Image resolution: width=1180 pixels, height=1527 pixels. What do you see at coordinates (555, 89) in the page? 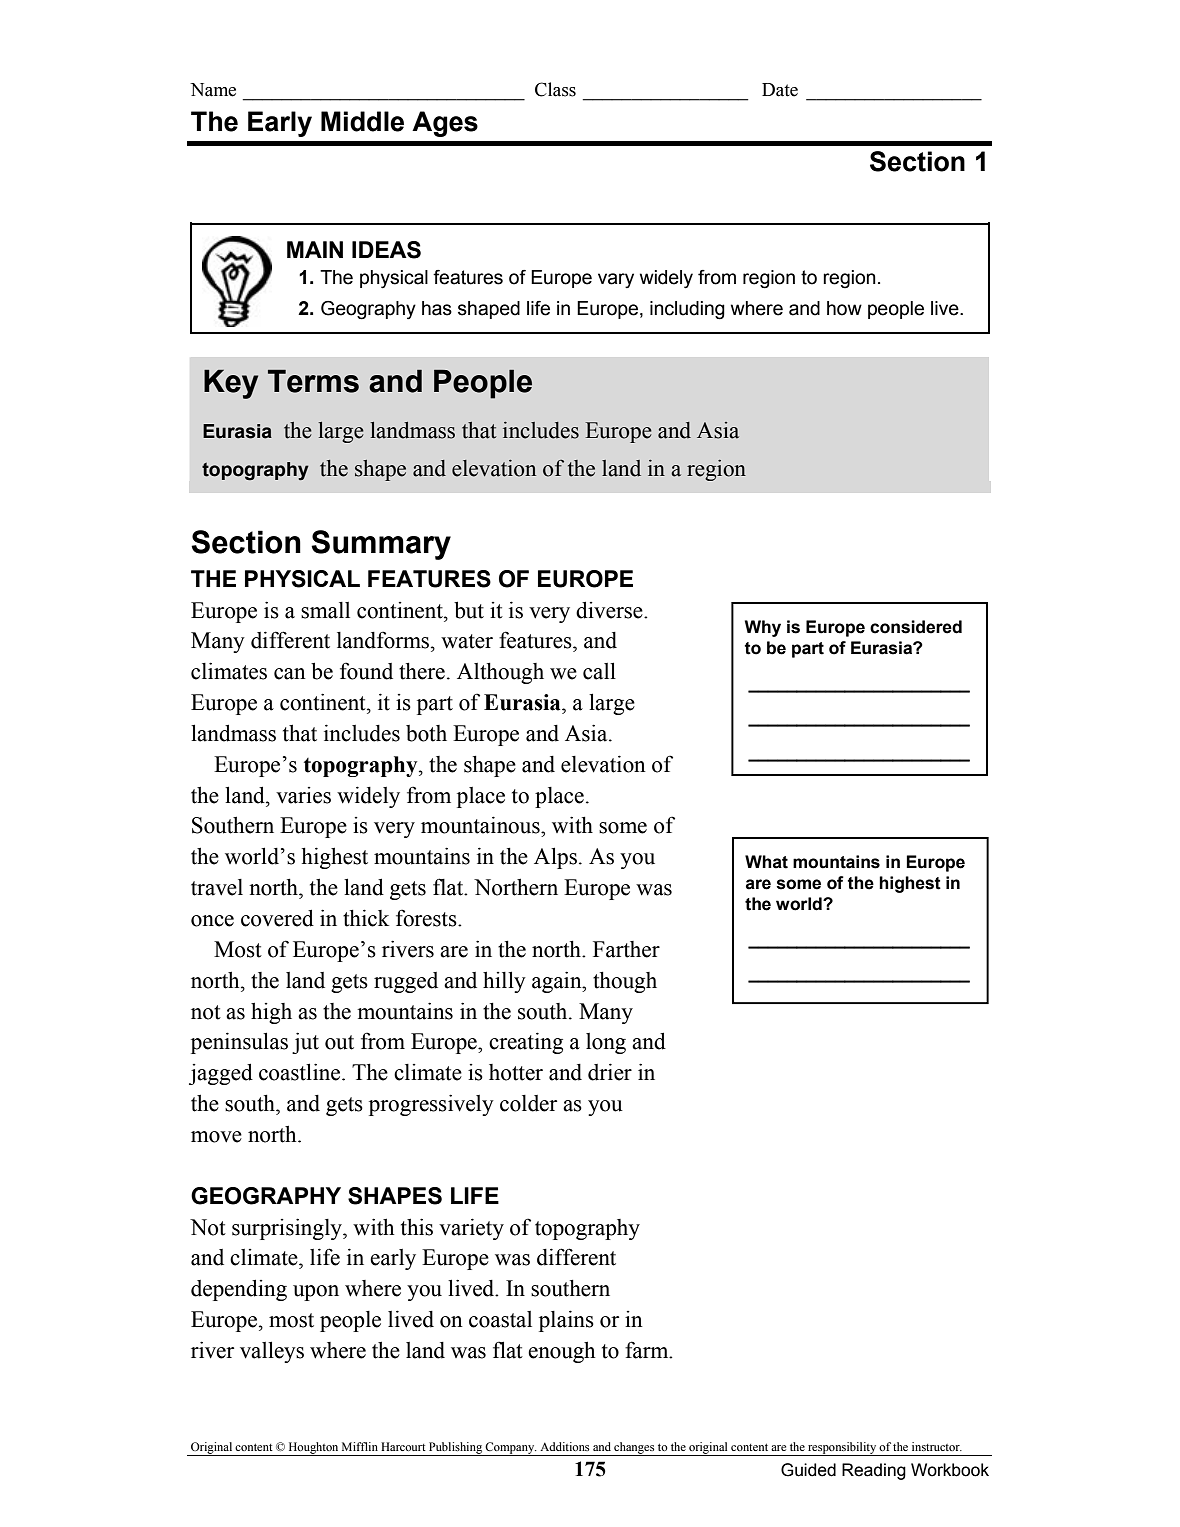
I see `Class` at bounding box center [555, 89].
